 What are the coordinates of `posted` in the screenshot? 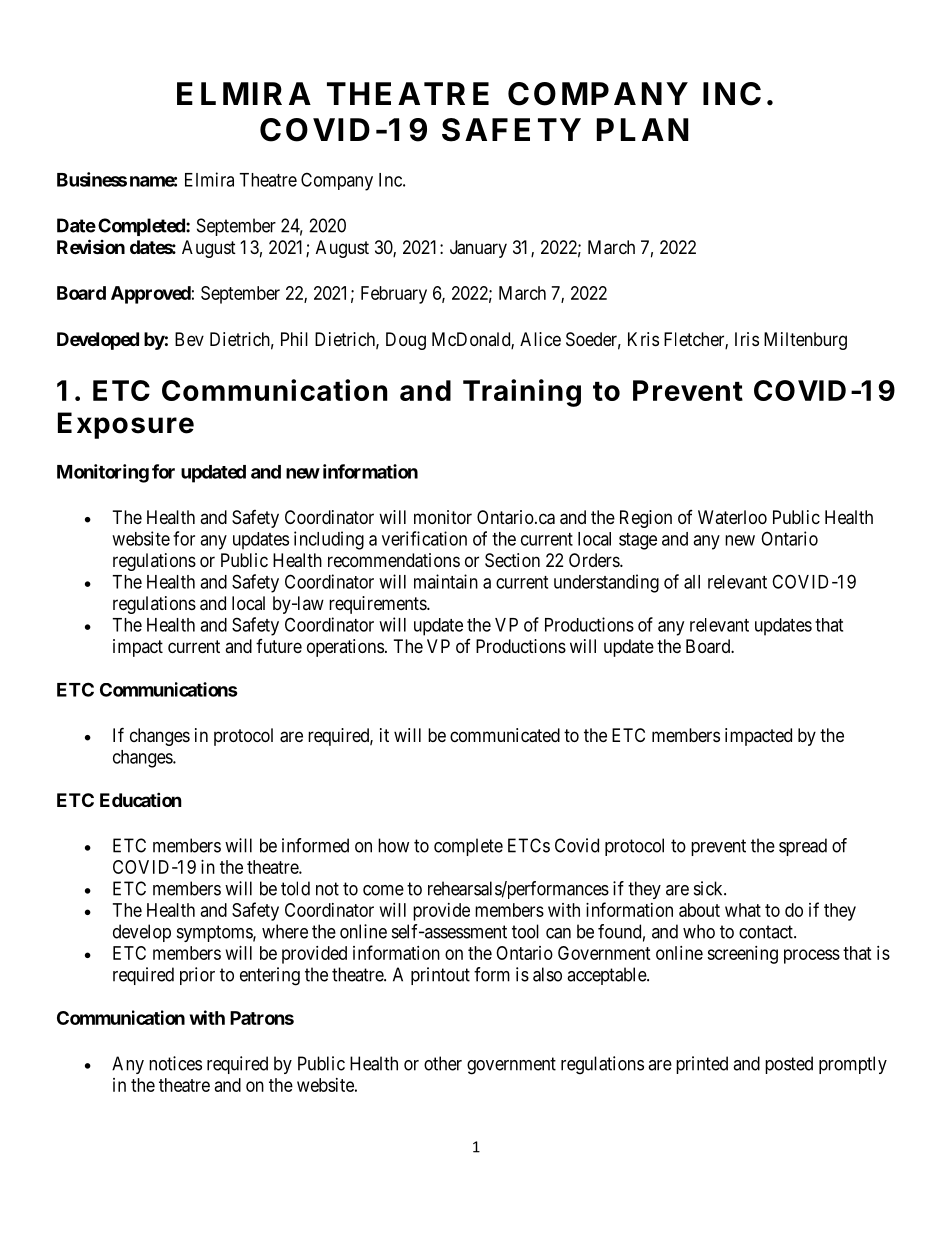 It's located at (789, 1065).
